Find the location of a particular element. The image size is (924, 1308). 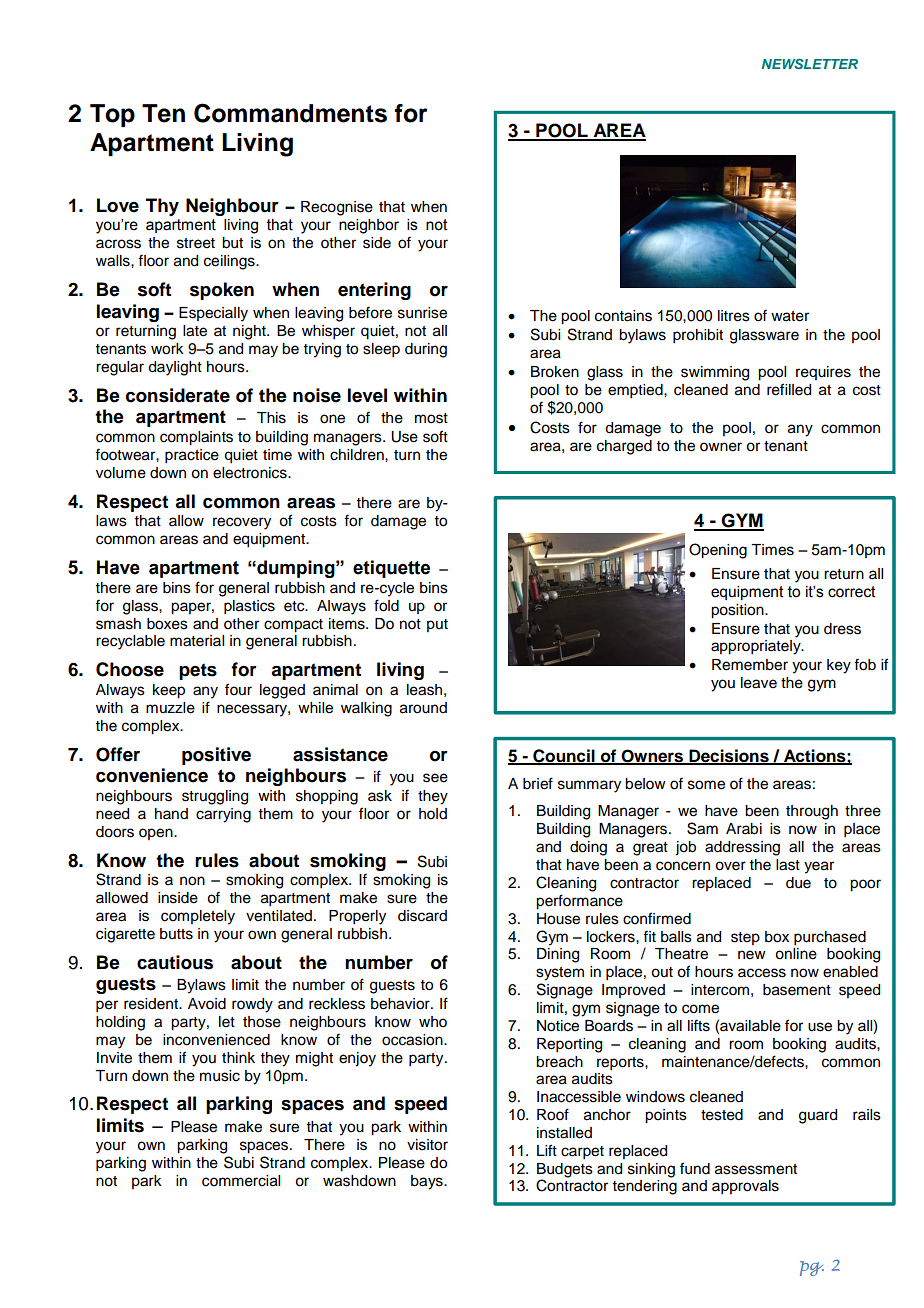

Commandments is located at coordinates (290, 113).
